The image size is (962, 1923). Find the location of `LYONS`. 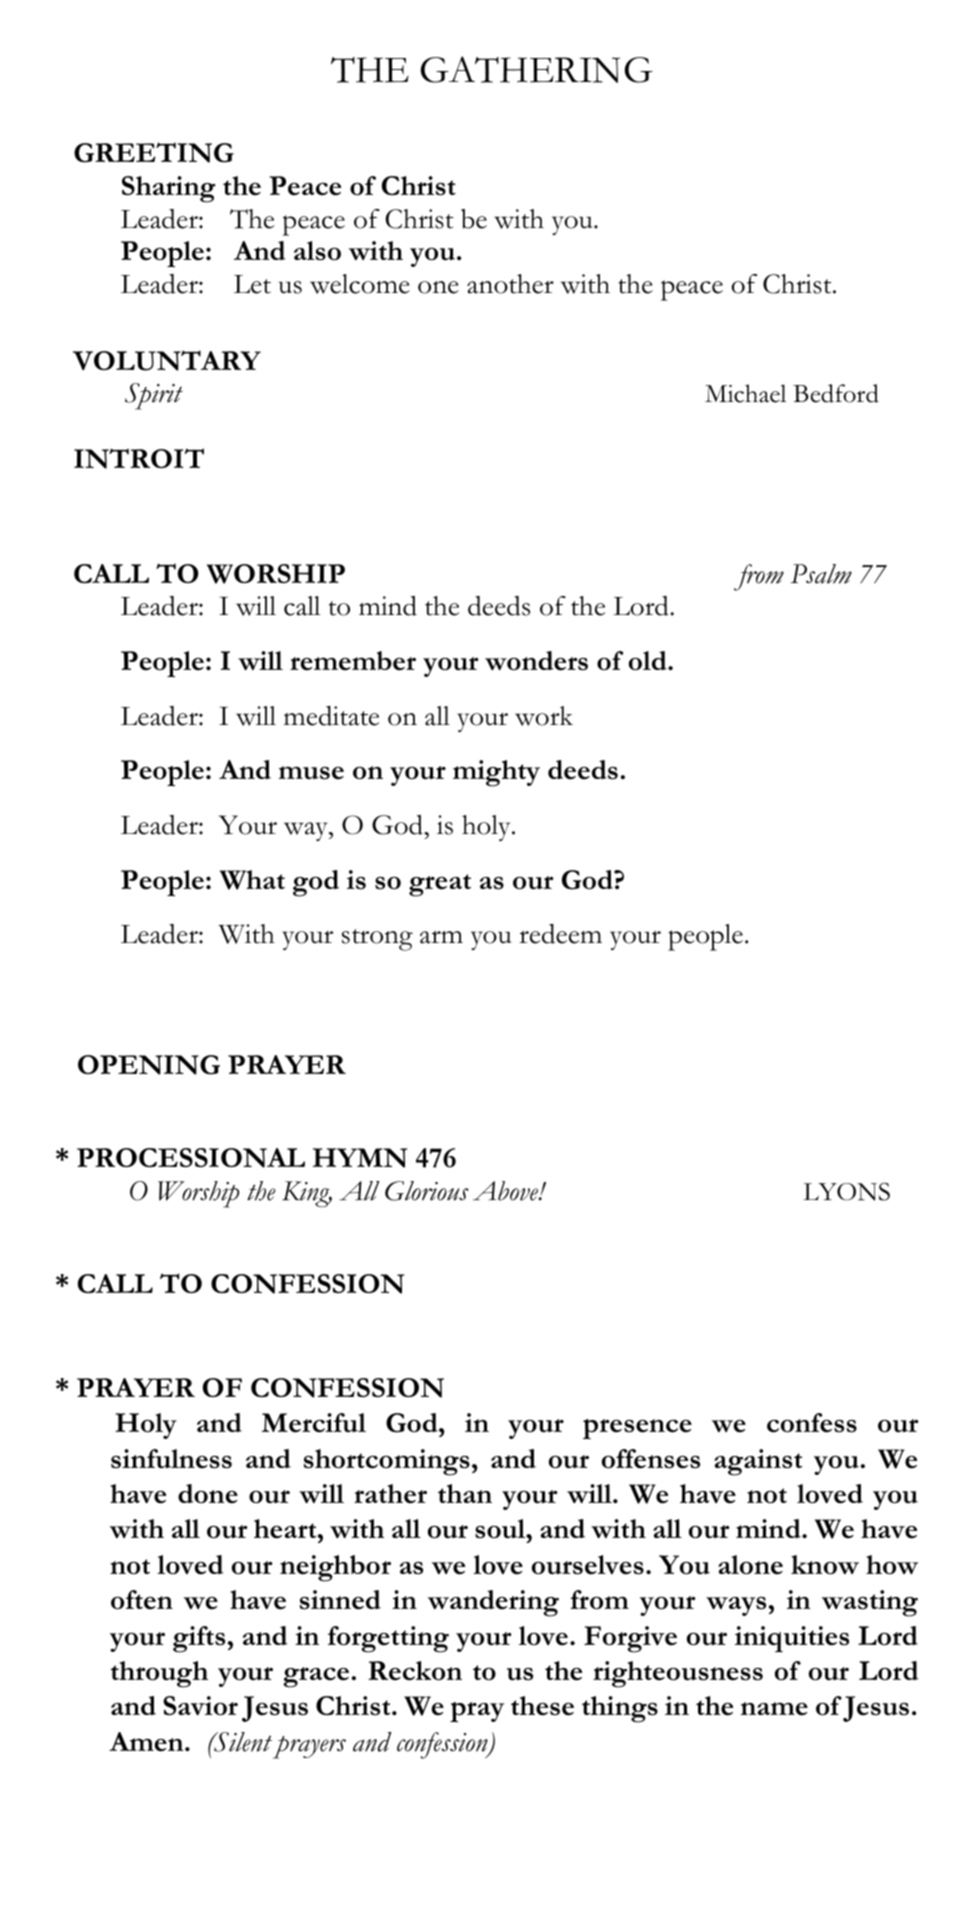

LYONS is located at coordinates (847, 1191).
